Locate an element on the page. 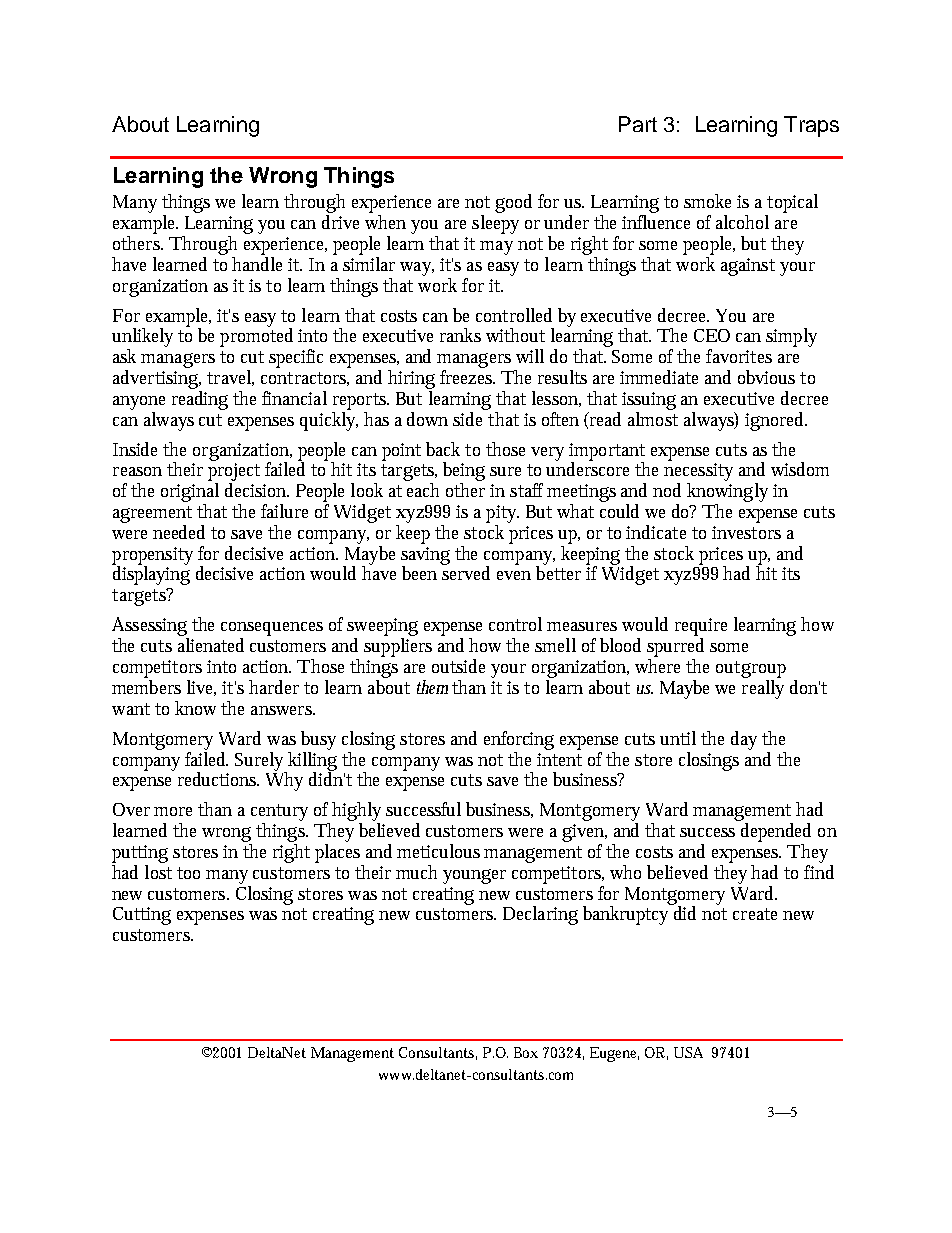 The image size is (952, 1233). served is located at coordinates (466, 572).
